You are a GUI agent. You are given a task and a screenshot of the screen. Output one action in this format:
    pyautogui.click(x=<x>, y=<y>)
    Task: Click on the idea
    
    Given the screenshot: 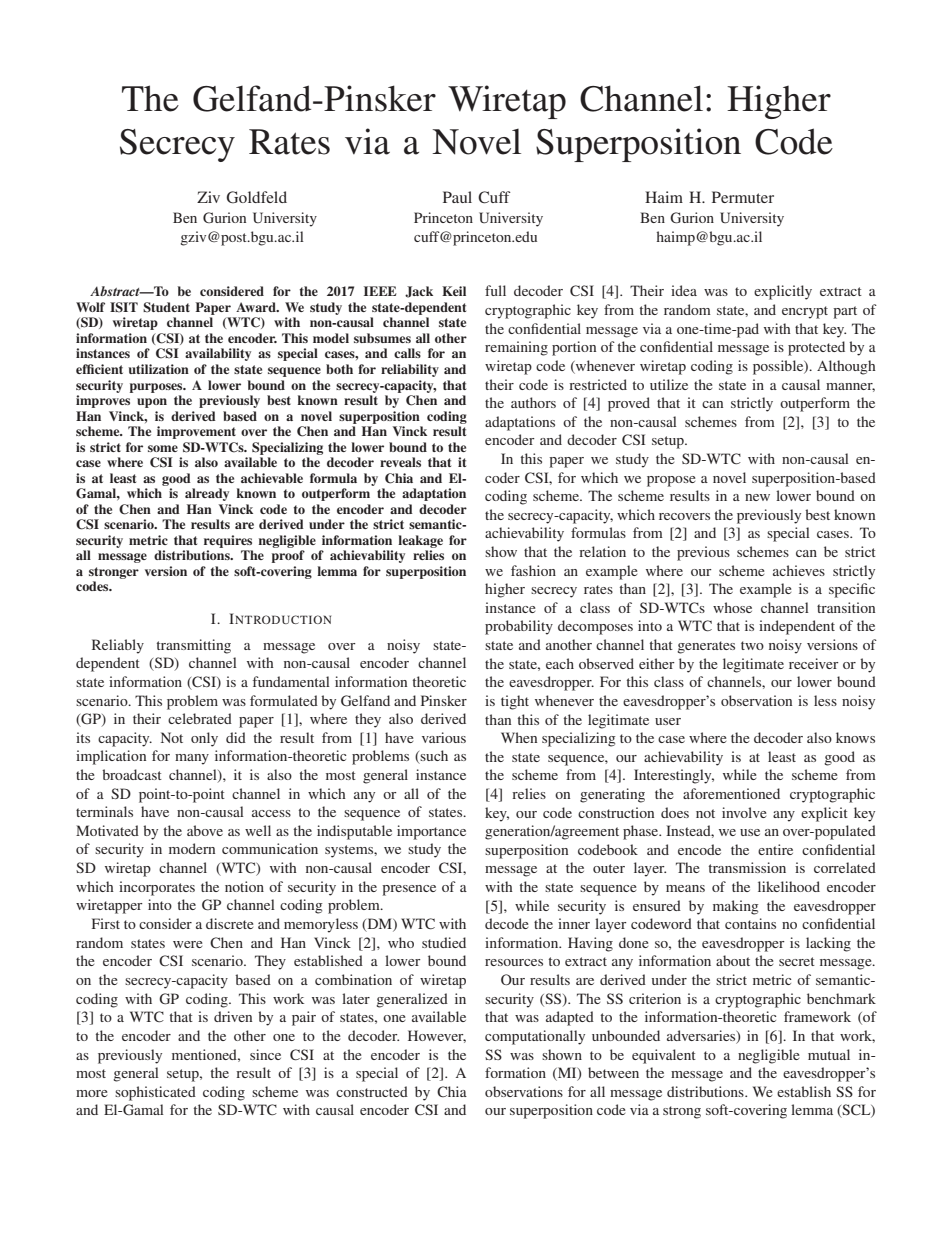 What is the action you would take?
    pyautogui.click(x=684, y=290)
